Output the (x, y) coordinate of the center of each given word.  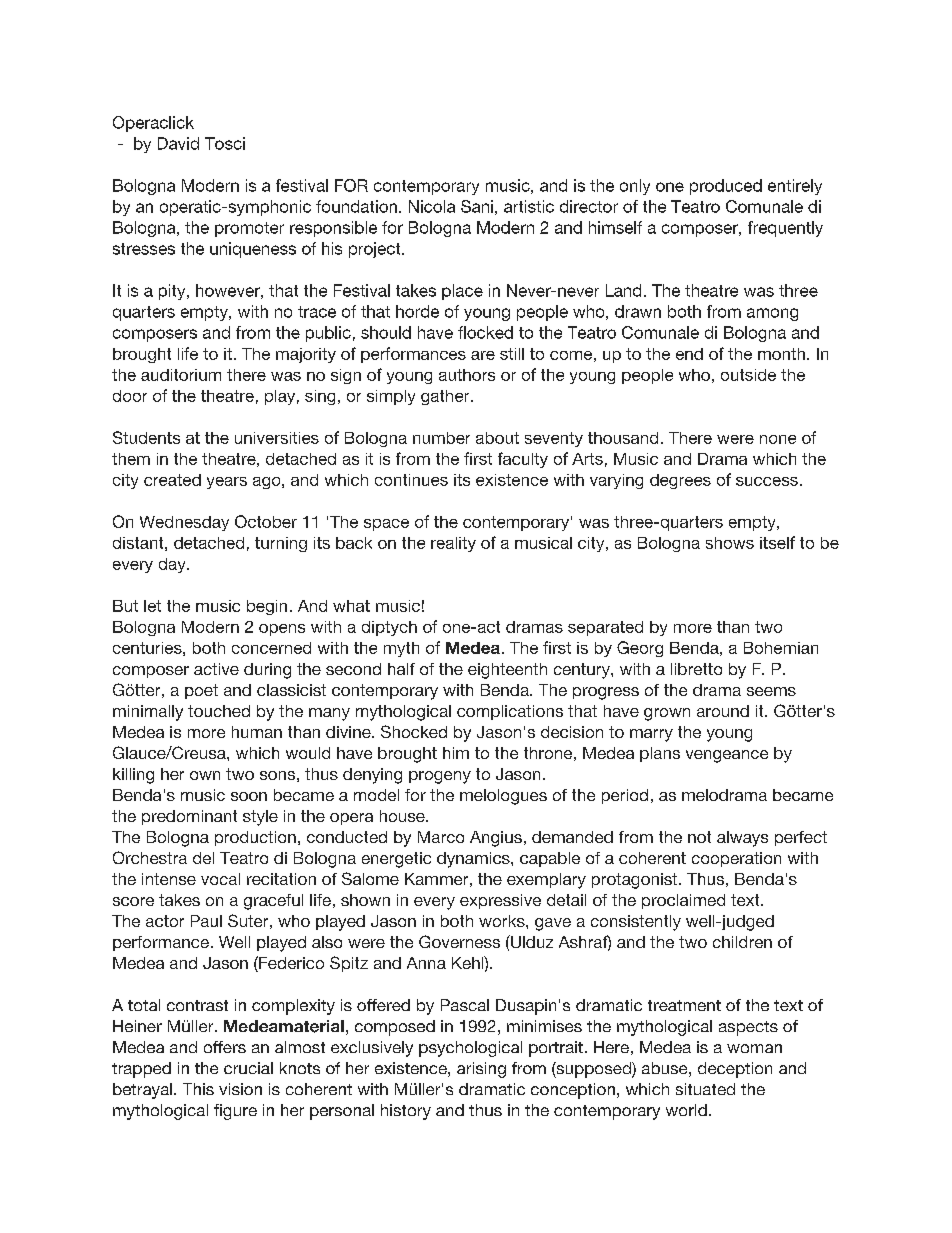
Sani (477, 206)
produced (726, 187)
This (198, 1089)
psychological (470, 1049)
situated (705, 1089)
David (178, 143)
